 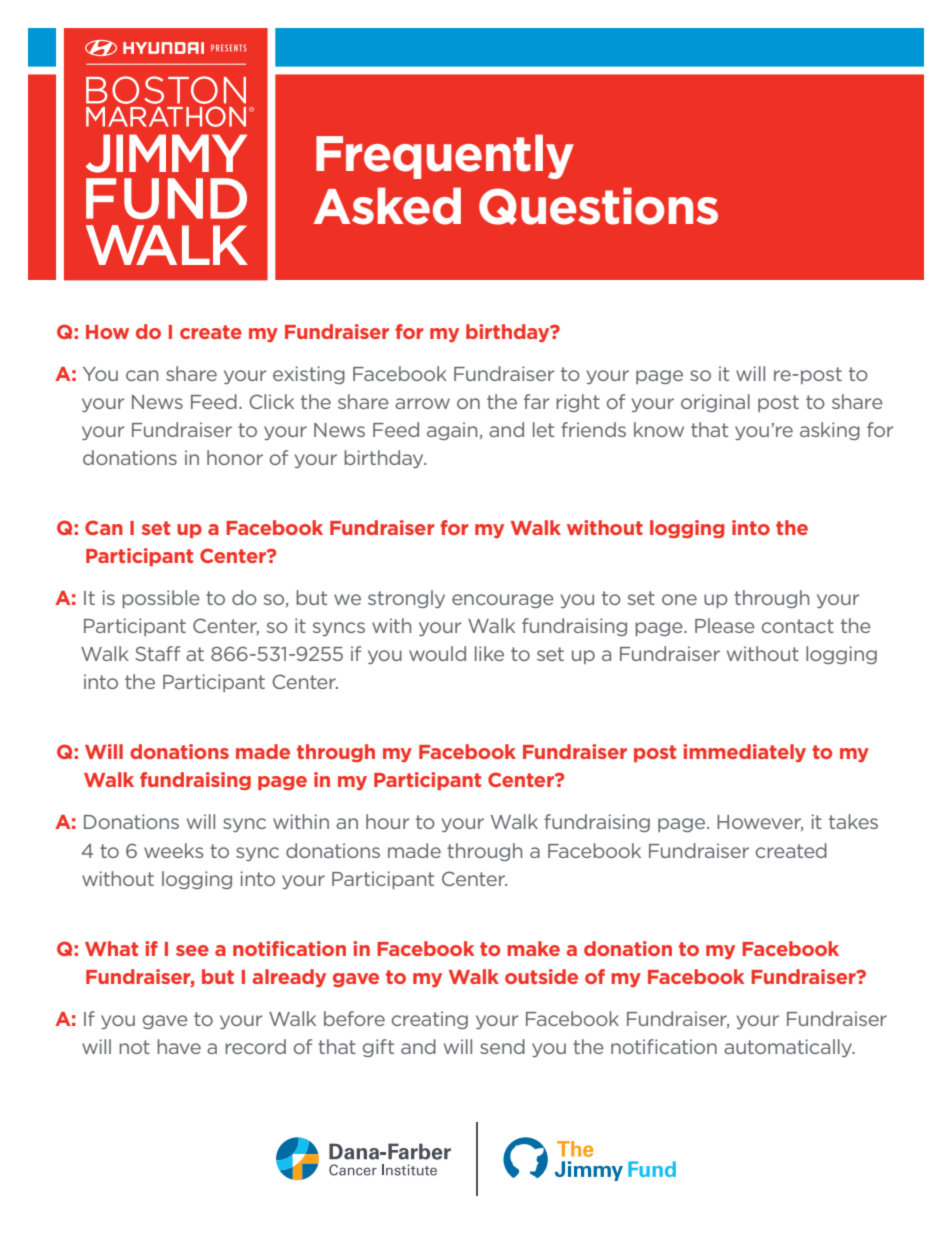 What do you see at coordinates (536, 401) in the screenshot?
I see `far` at bounding box center [536, 401].
